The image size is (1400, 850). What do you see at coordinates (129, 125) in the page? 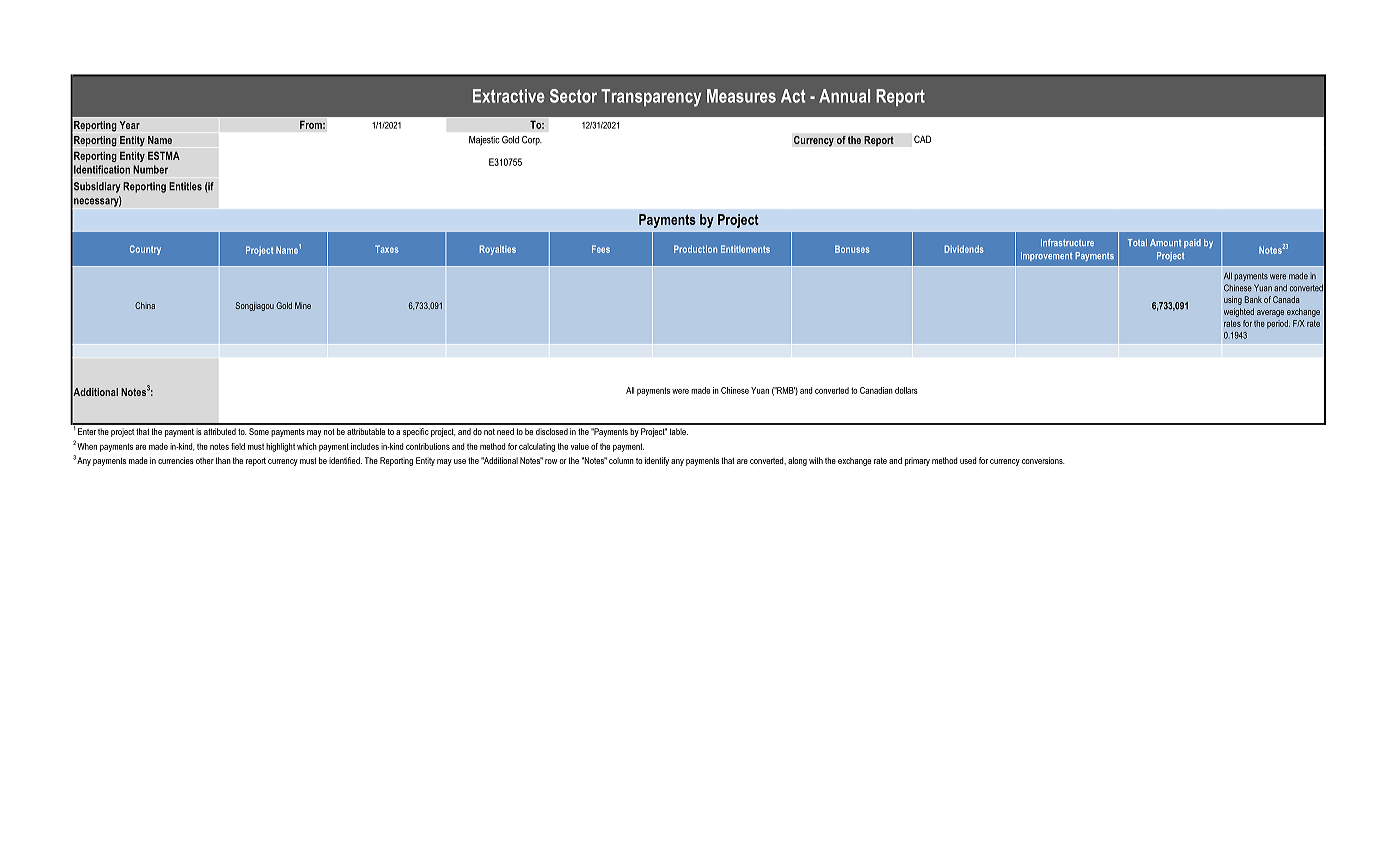
I see `Year` at bounding box center [129, 125].
